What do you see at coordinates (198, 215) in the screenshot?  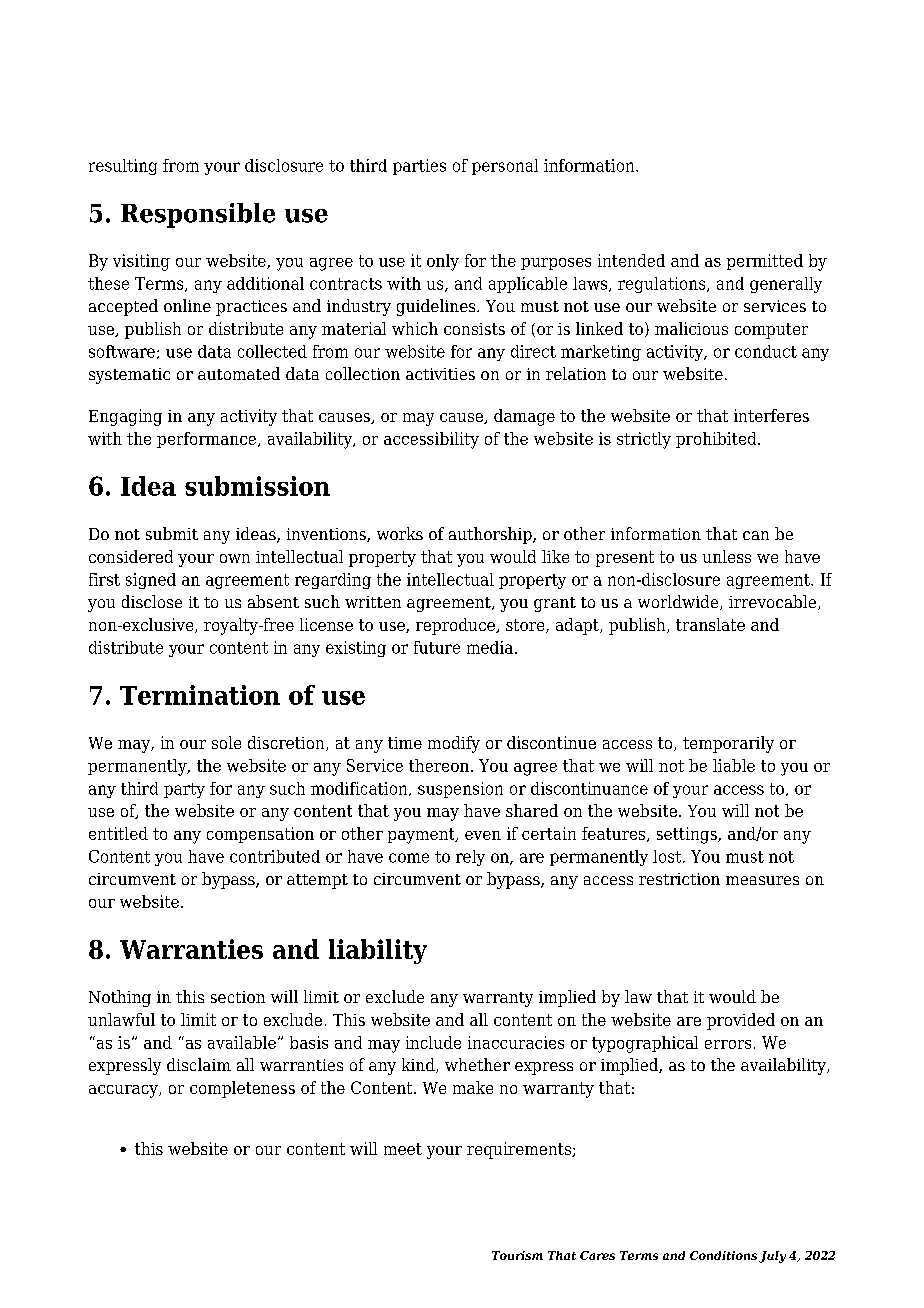 I see `Responsible` at bounding box center [198, 215].
